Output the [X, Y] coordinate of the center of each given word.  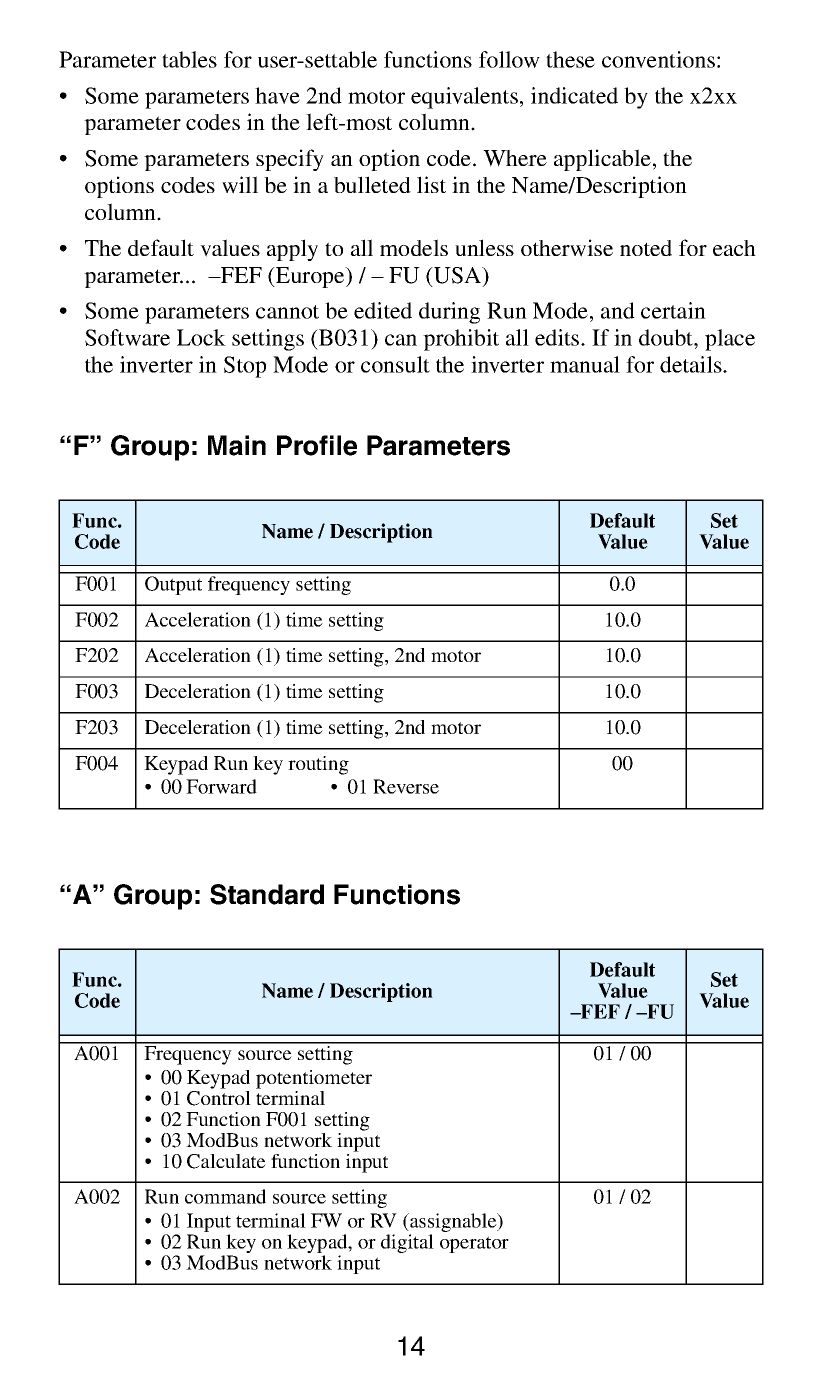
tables [189, 59]
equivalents [464, 98]
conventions [658, 59]
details [692, 364]
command [225, 1196]
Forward [221, 786]
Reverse [406, 786]
